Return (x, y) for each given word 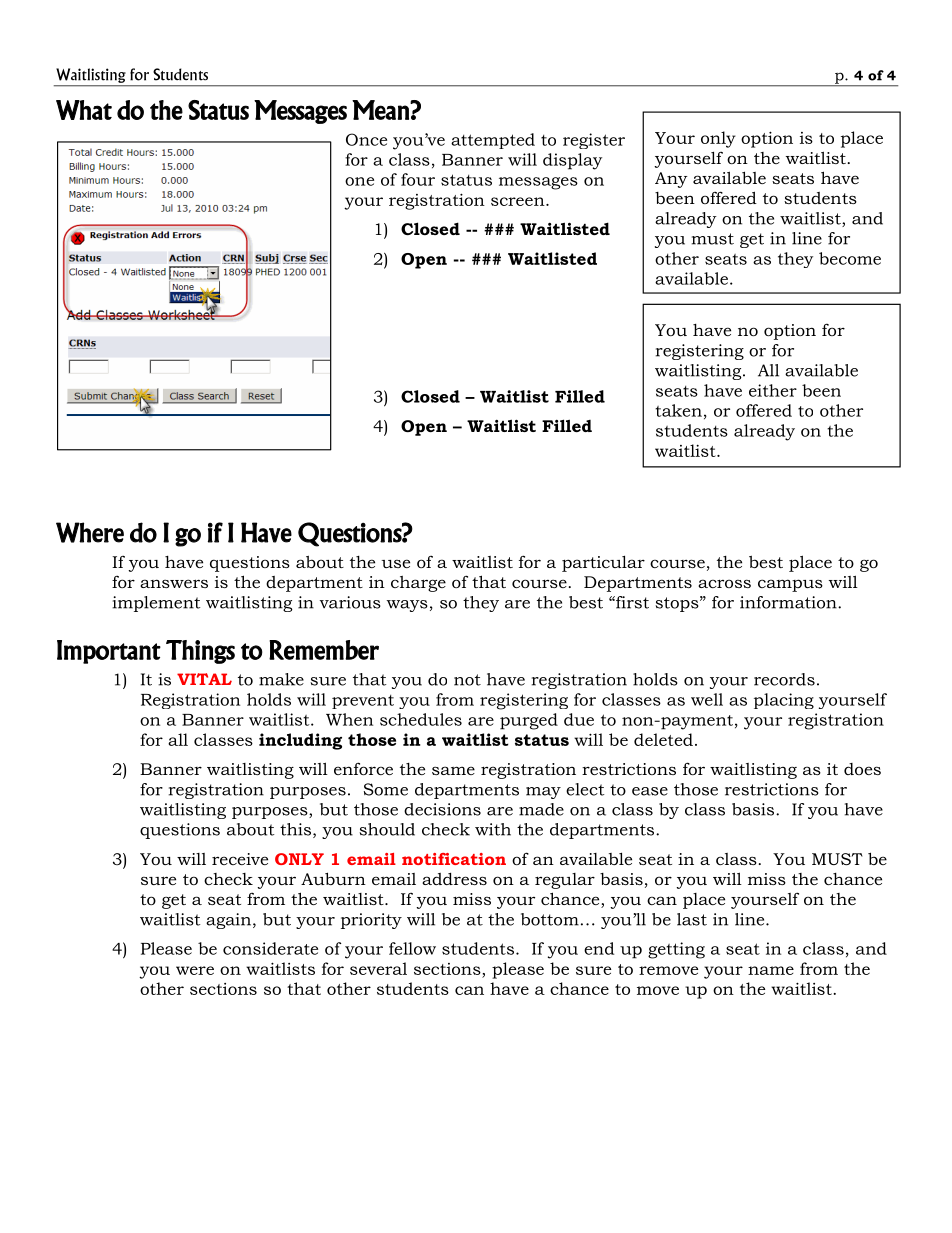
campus (790, 585)
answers (174, 583)
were (195, 970)
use (395, 563)
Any (671, 180)
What (84, 110)
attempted (493, 141)
